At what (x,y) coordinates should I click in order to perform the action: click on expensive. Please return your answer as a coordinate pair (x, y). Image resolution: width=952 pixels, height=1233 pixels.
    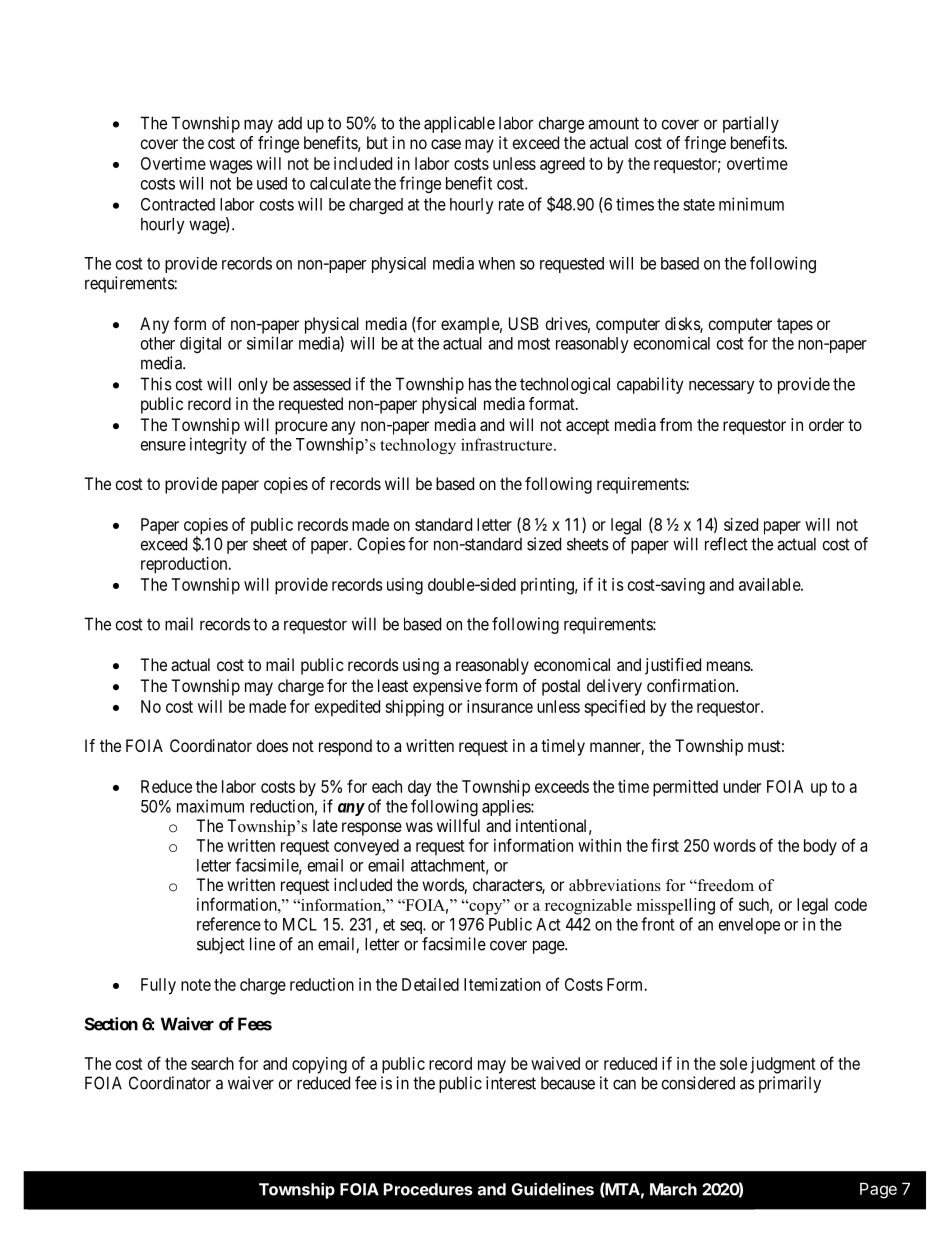
    Looking at the image, I should click on (447, 687).
